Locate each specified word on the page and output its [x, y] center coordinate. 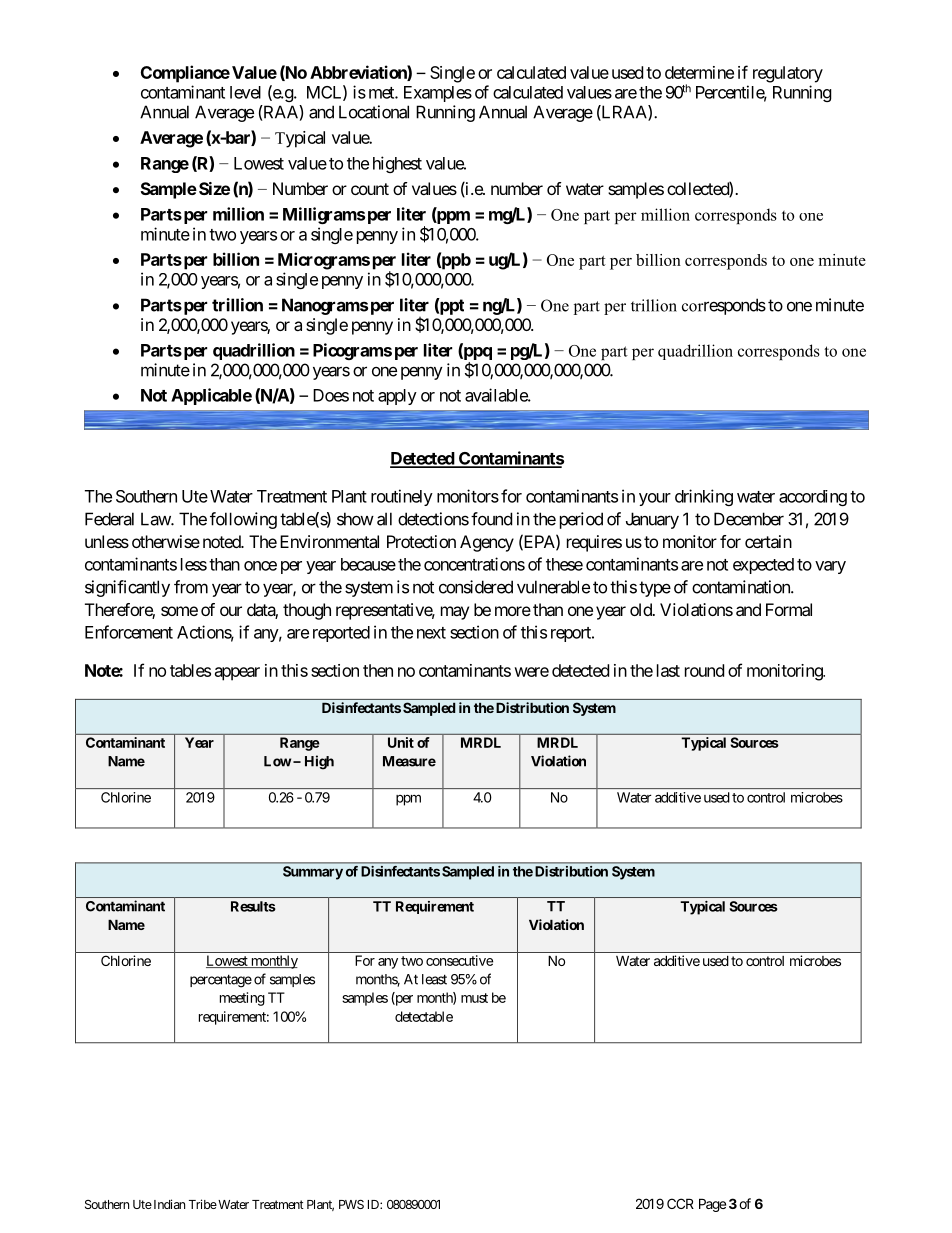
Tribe [203, 1204]
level [245, 92]
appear [237, 674]
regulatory [788, 74]
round [704, 670]
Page [712, 1205]
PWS [351, 1204]
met [382, 93]
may [455, 613]
